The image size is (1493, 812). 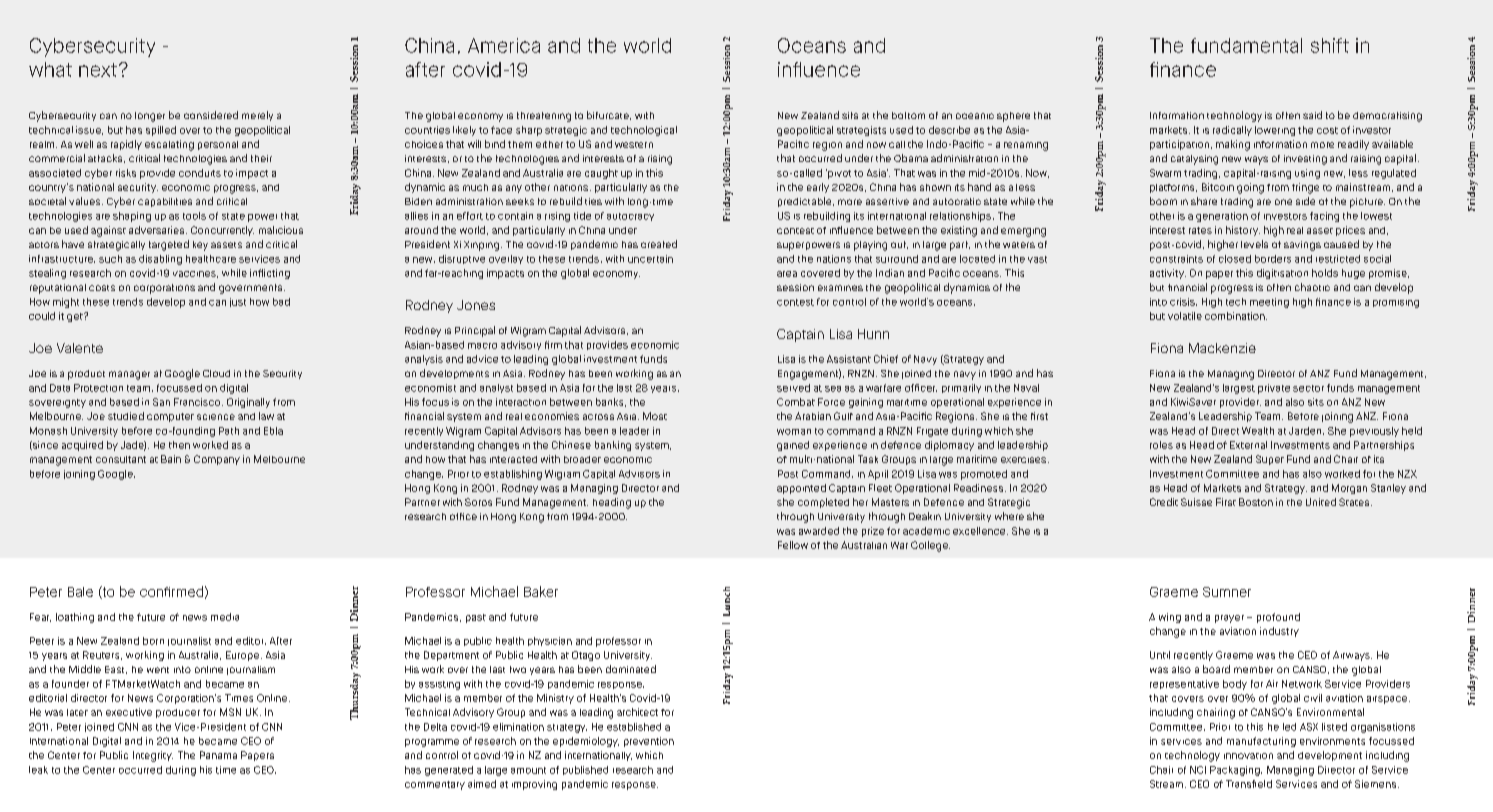 What do you see at coordinates (216, 417) in the screenshot?
I see `science` at bounding box center [216, 417].
